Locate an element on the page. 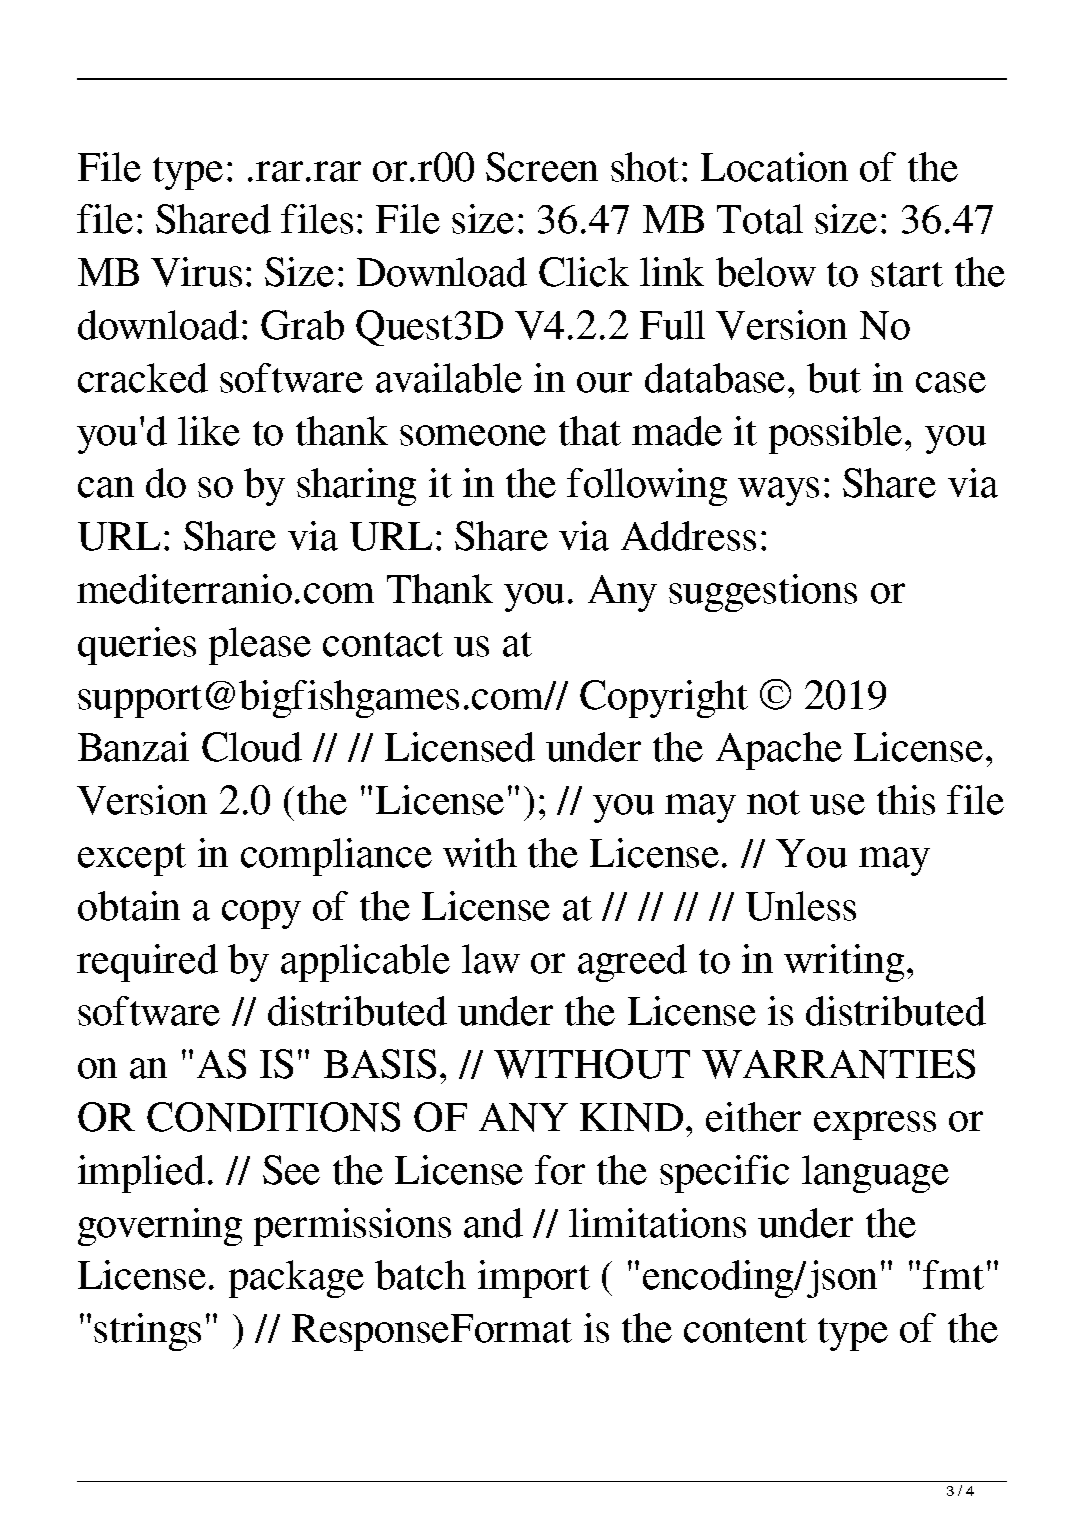  Apache is located at coordinates (779, 751).
